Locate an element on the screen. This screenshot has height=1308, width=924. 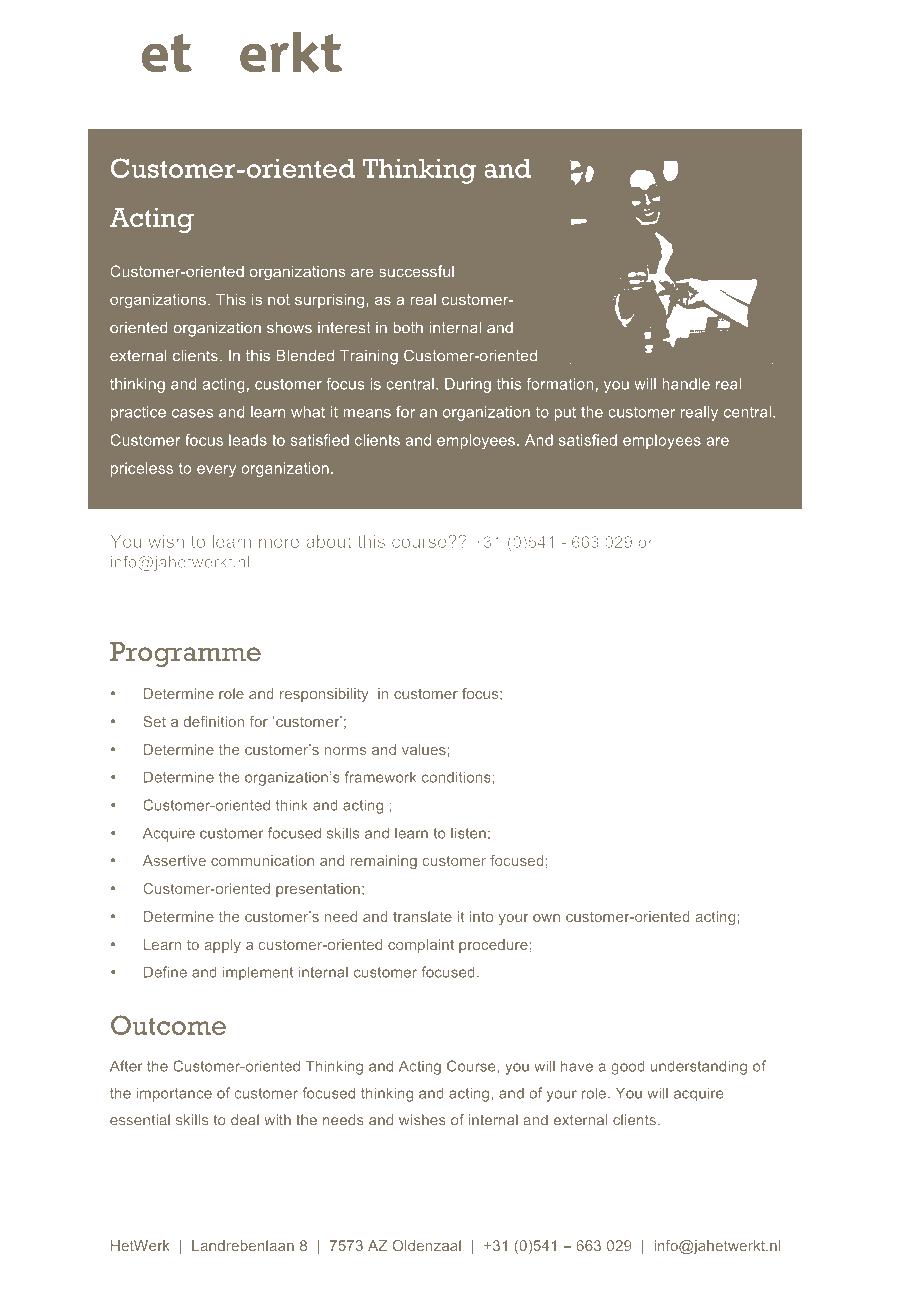
about is located at coordinates (329, 541).
